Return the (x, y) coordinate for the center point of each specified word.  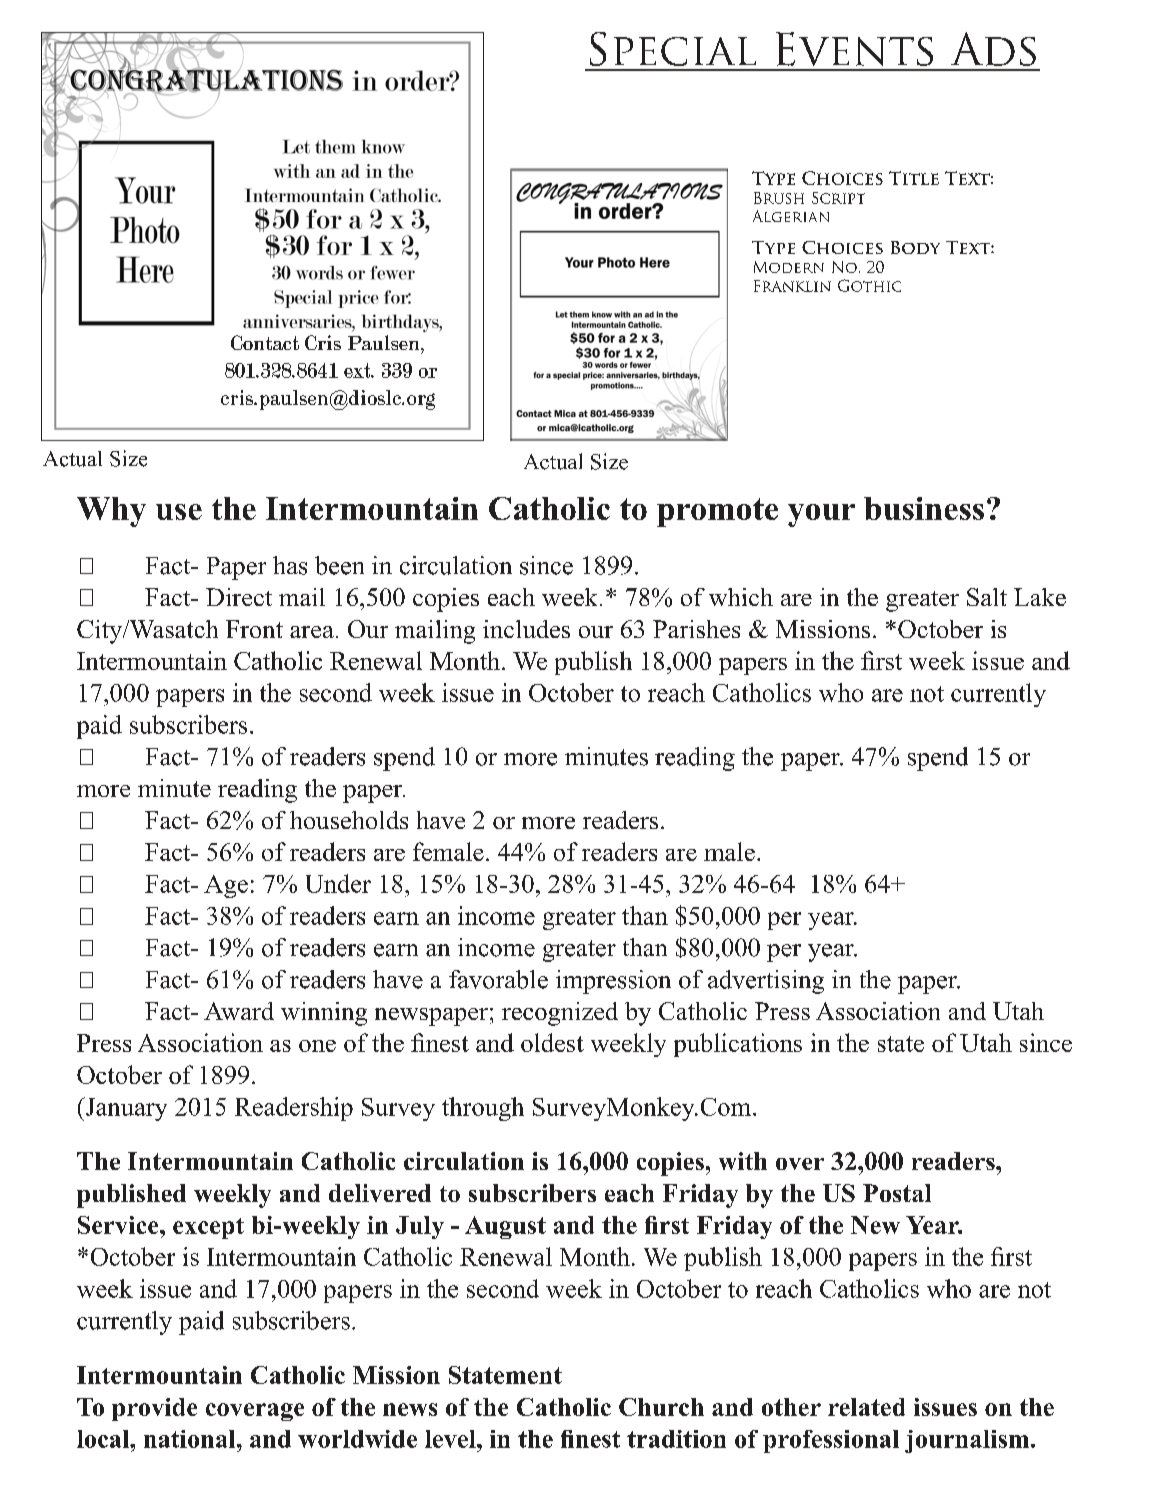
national (191, 1439)
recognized (560, 1014)
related (866, 1407)
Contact (265, 342)
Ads (993, 49)
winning (324, 1014)
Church (661, 1407)
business (924, 508)
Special (673, 49)
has (290, 565)
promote (717, 512)
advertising (766, 982)
